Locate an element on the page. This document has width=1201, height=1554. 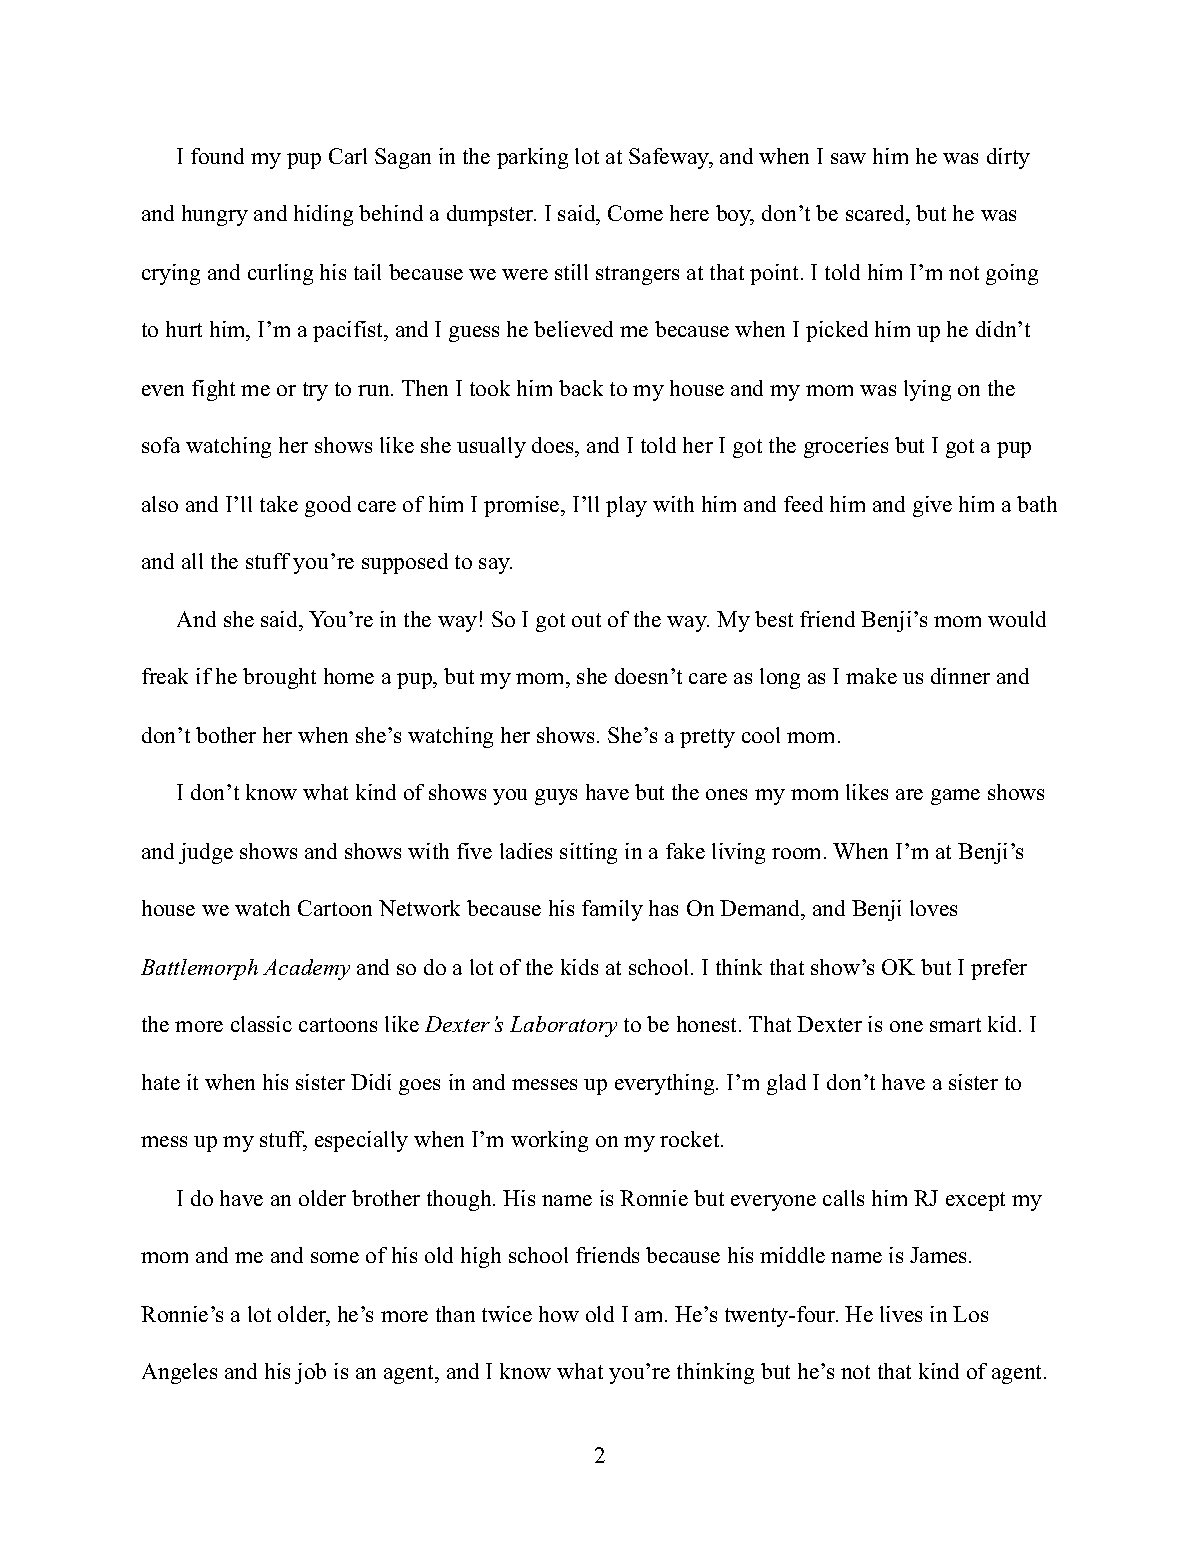
Laboratory is located at coordinates (563, 1026).
